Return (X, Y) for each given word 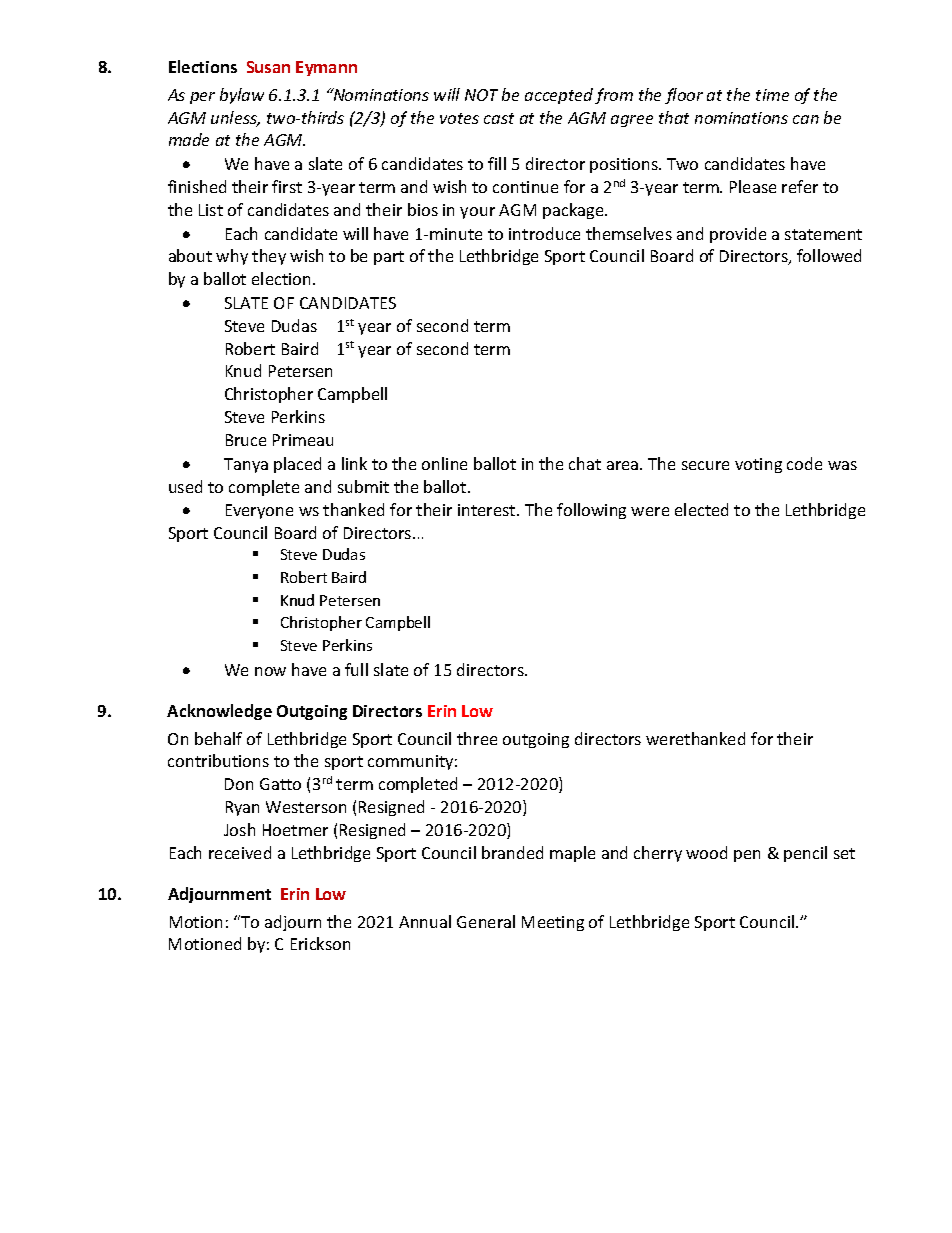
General (486, 921)
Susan (268, 67)
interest (488, 510)
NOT (481, 95)
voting (758, 465)
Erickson (320, 943)
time (772, 95)
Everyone (259, 511)
